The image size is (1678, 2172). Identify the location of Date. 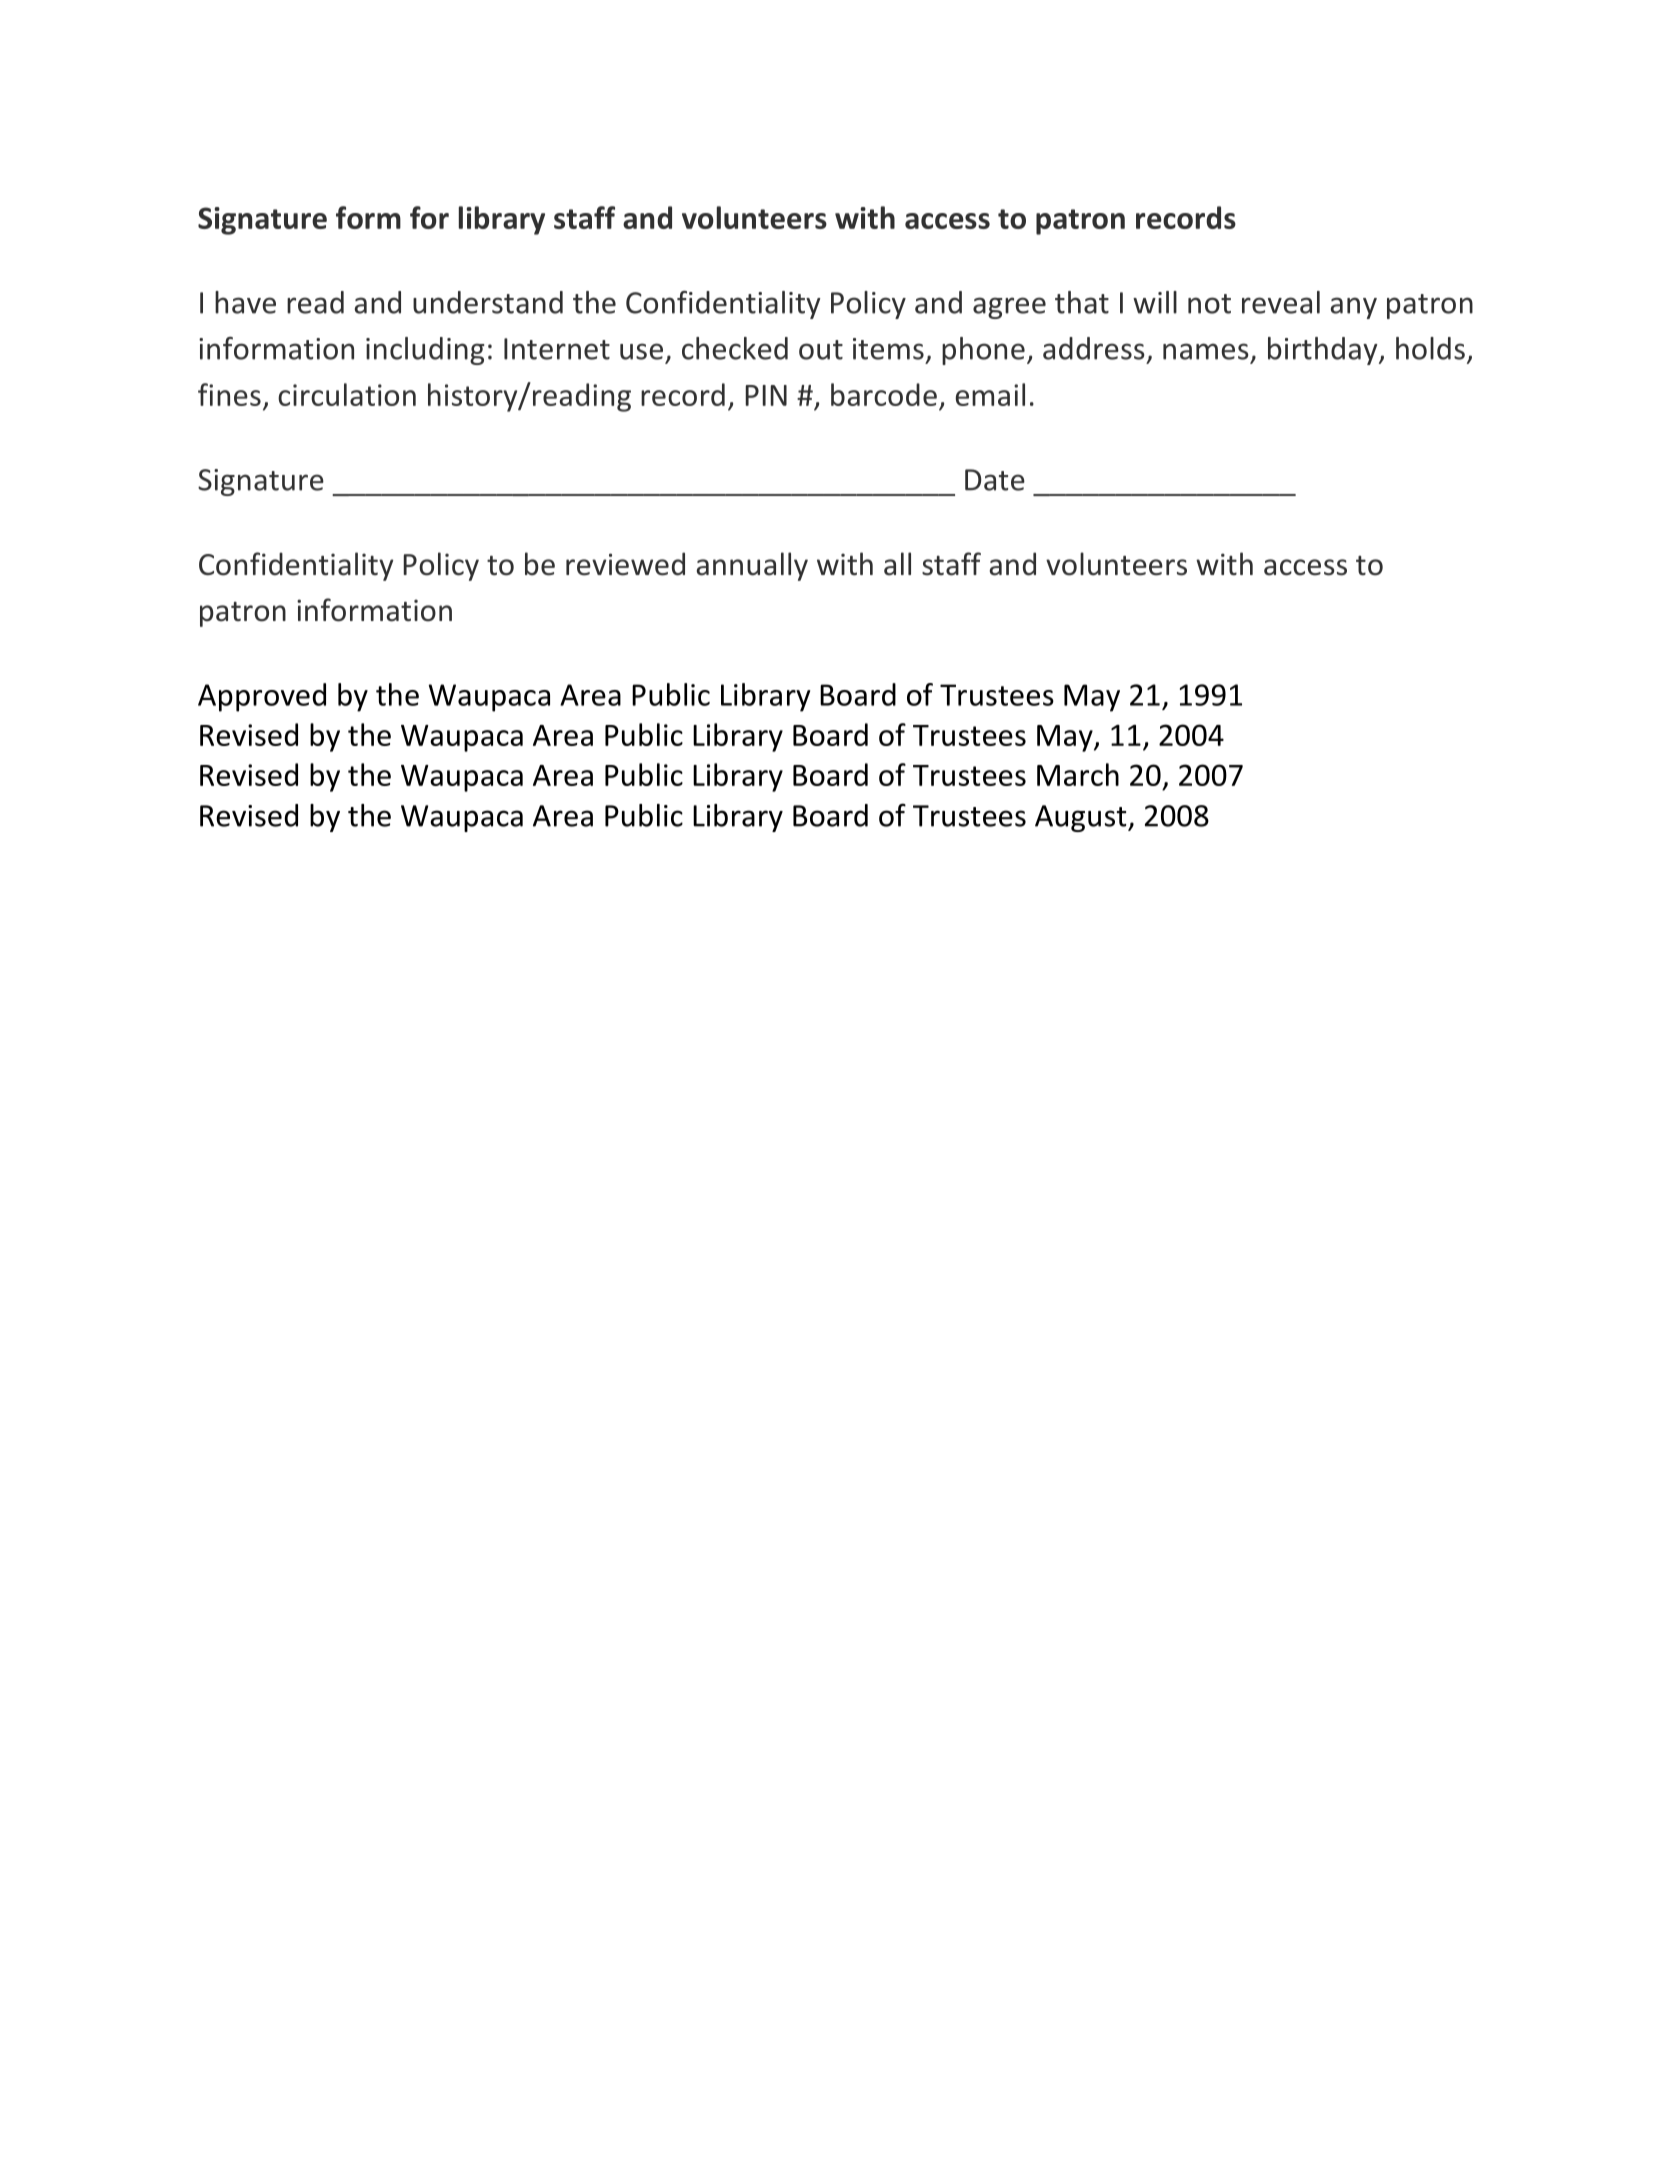
(995, 480).
